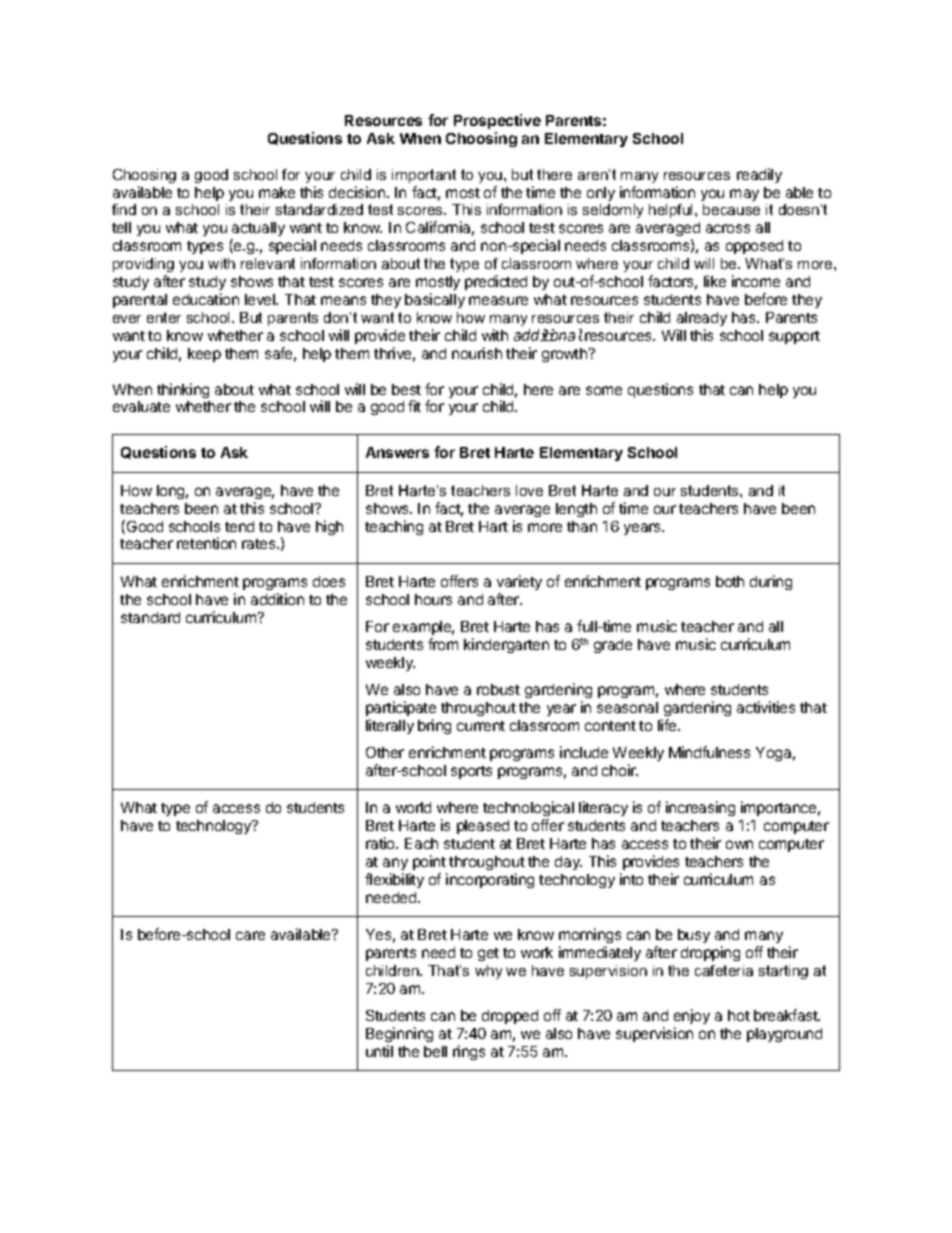 This image has height=1233, width=952. What do you see at coordinates (250, 935) in the image?
I see `care` at bounding box center [250, 935].
